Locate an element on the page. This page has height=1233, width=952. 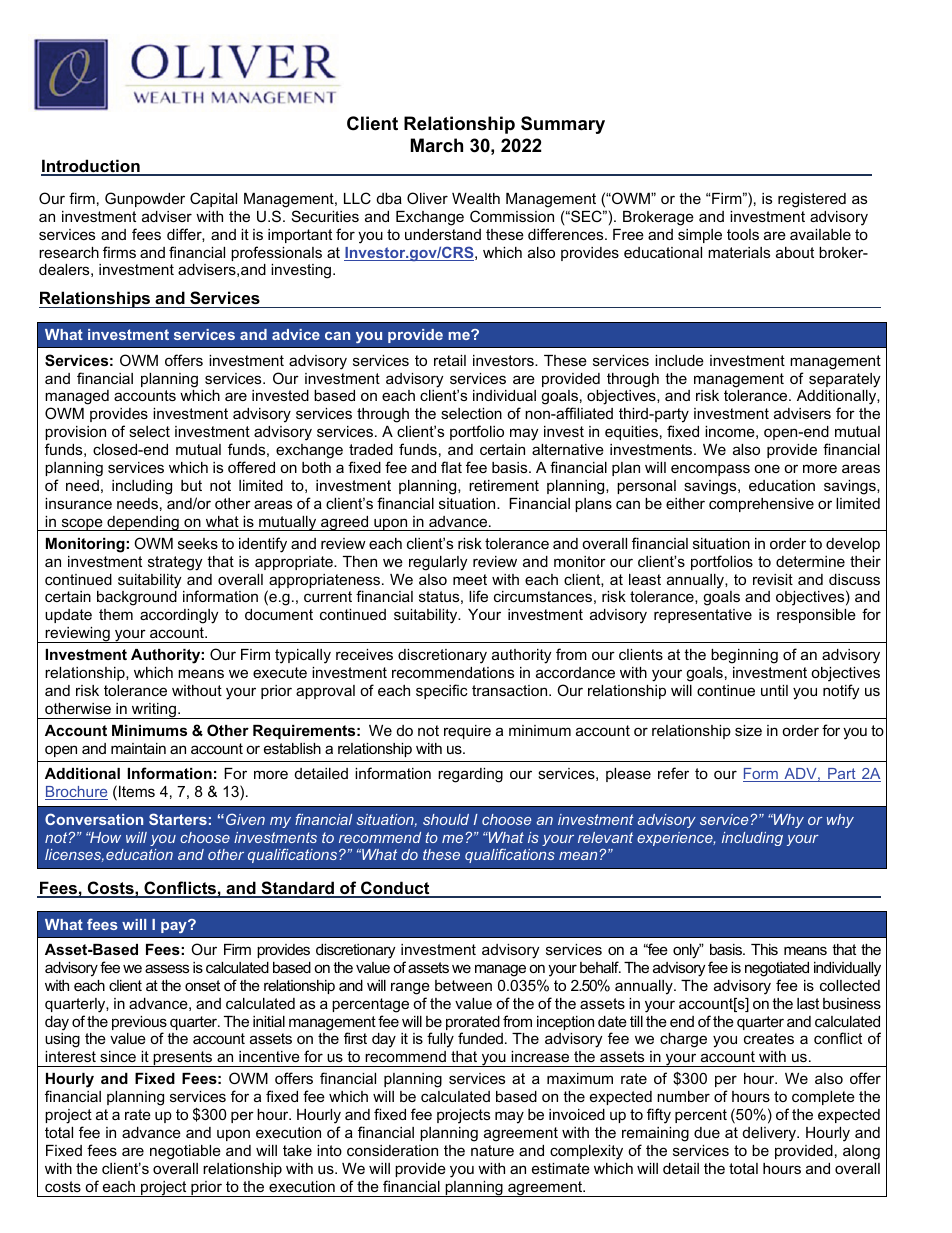
should is located at coordinates (446, 819).
